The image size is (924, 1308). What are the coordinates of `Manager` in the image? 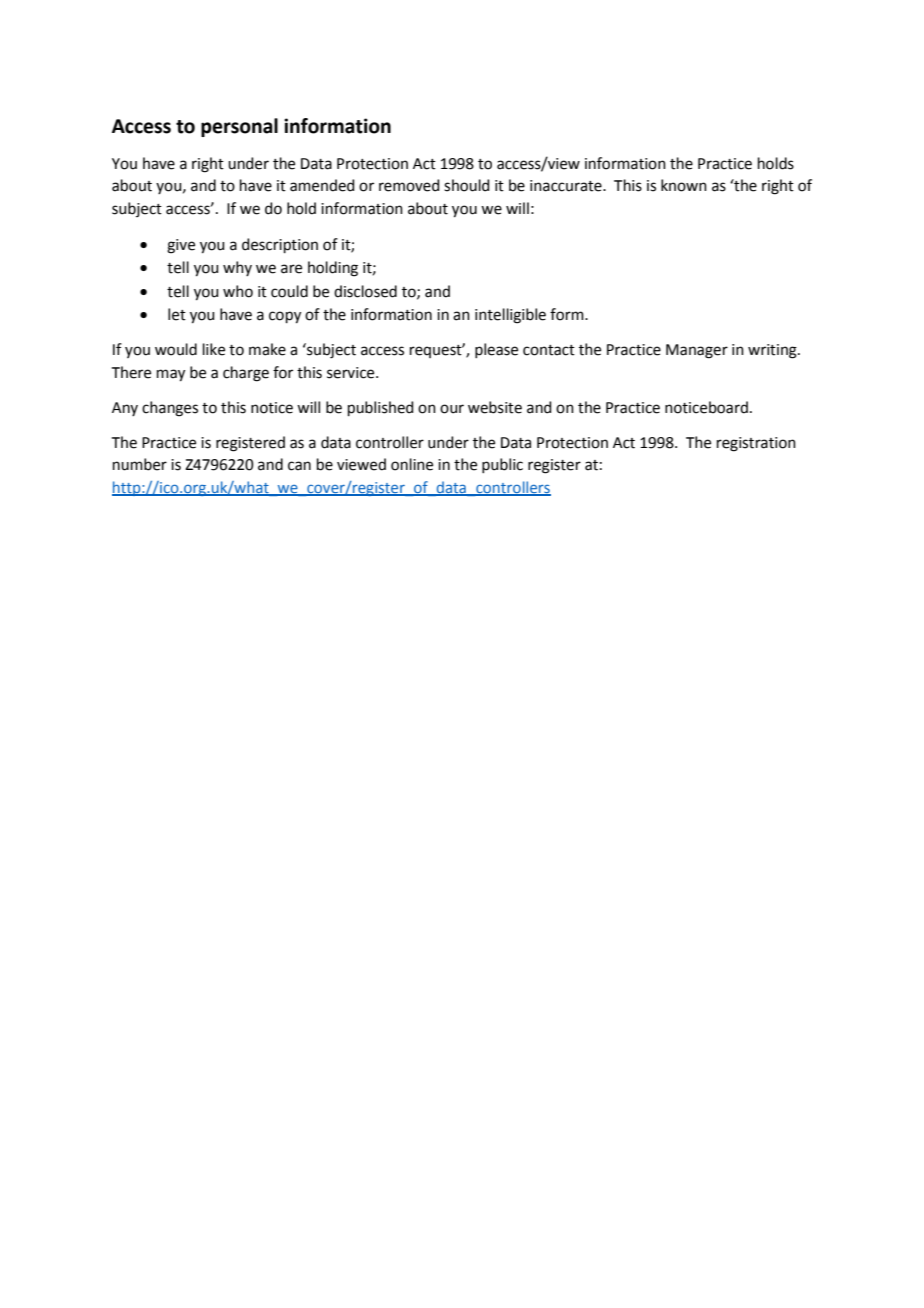 It's located at (697, 351).
